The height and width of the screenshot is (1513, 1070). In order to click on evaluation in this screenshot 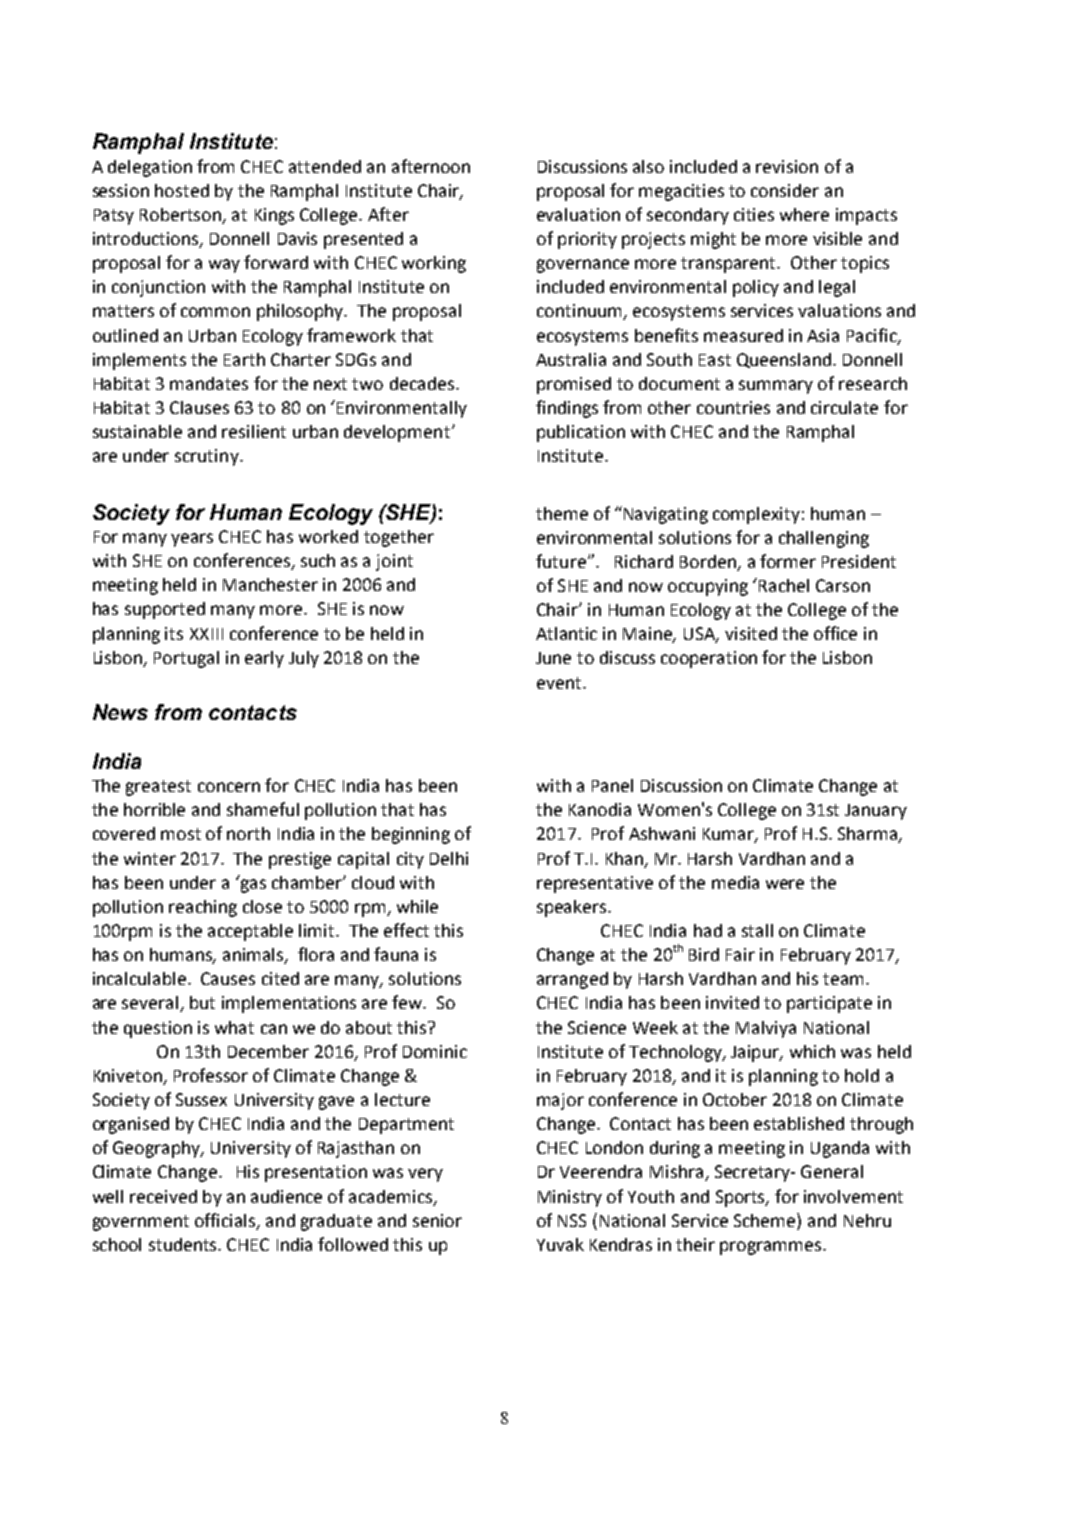, I will do `click(578, 214)`.
